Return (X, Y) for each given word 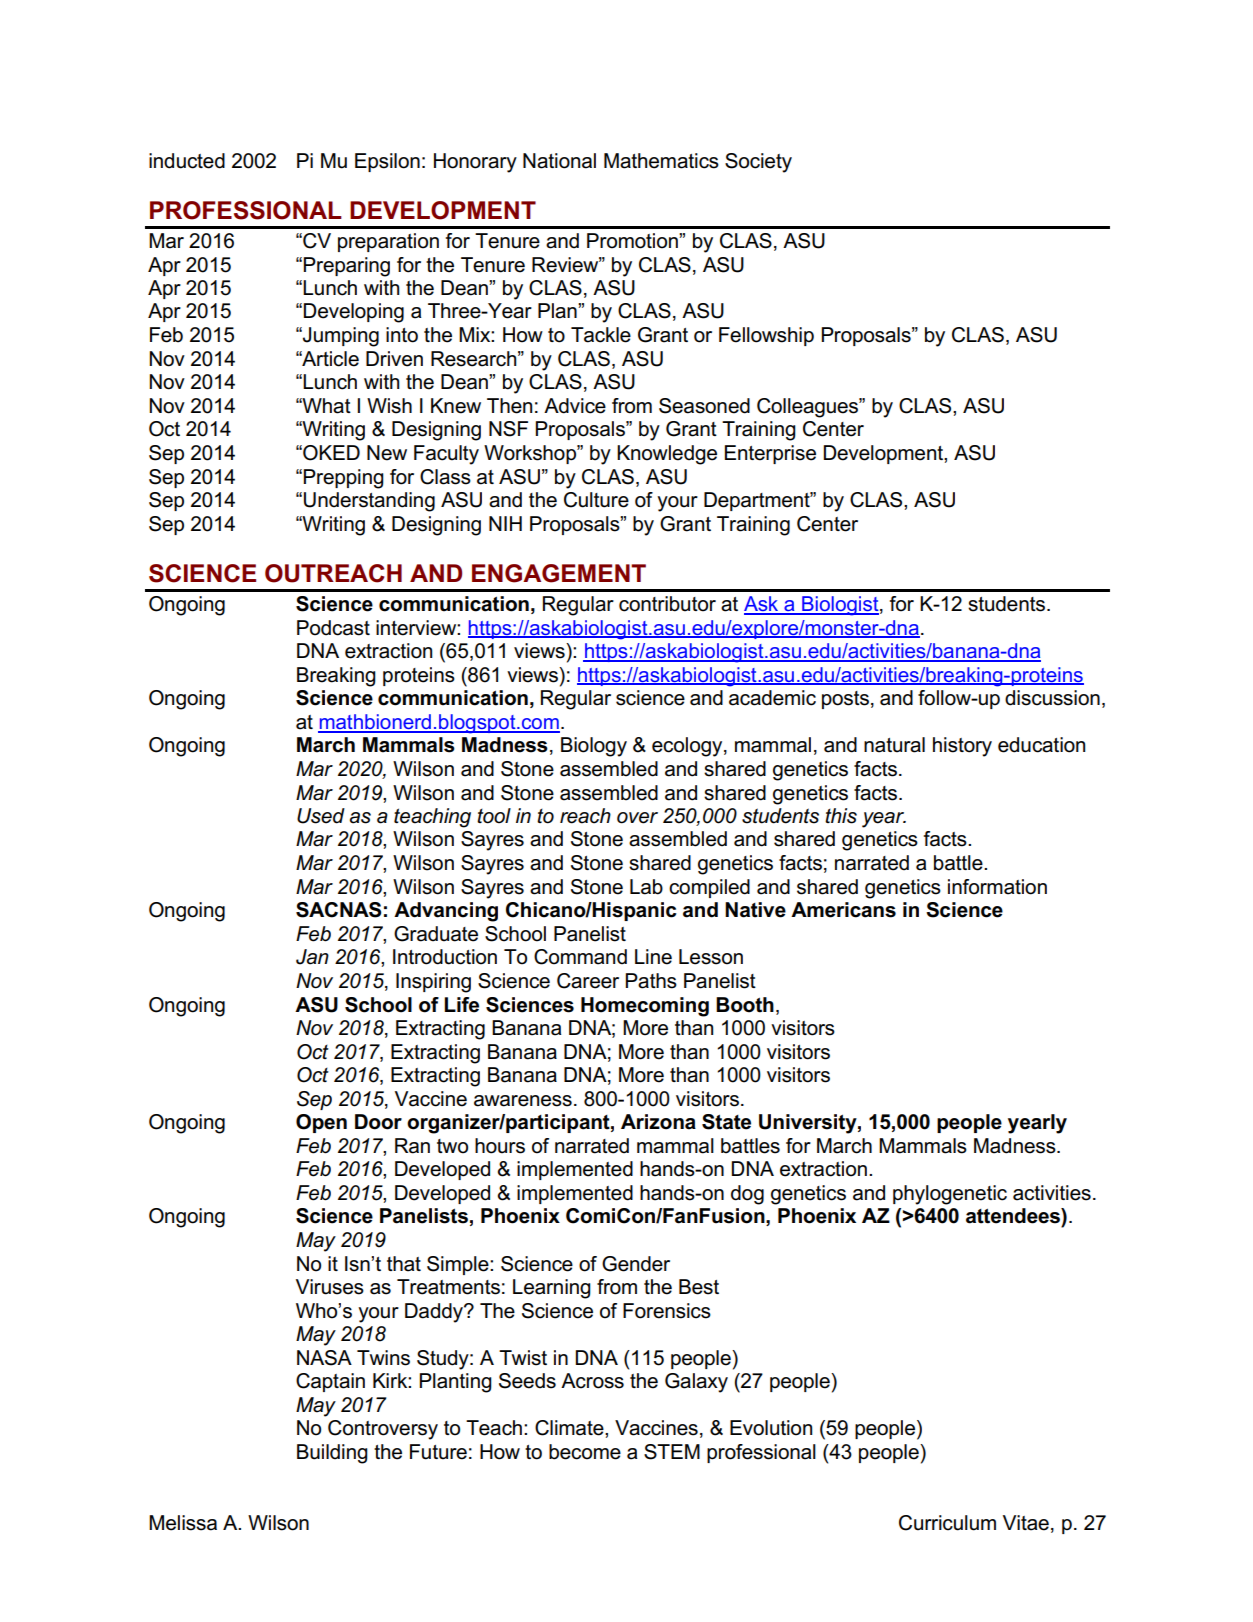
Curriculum (947, 1523)
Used (321, 816)
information (997, 887)
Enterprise (770, 454)
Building (332, 1454)
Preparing (347, 267)
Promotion (633, 241)
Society (758, 163)
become (585, 1452)
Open (321, 1123)
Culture (596, 500)
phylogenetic (950, 1195)
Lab (646, 887)
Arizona (658, 1122)
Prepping (344, 479)
